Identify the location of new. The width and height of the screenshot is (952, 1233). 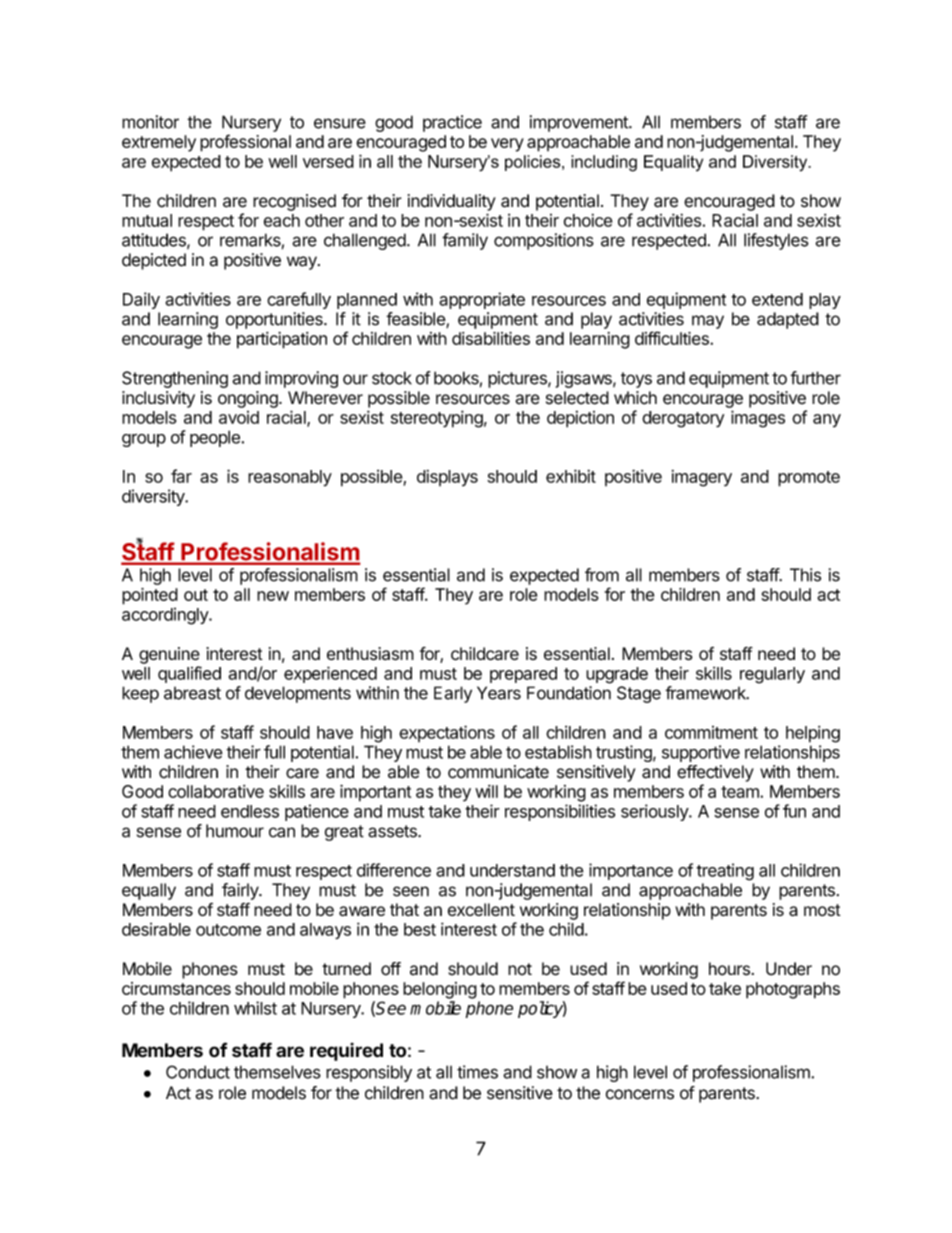
(273, 596).
